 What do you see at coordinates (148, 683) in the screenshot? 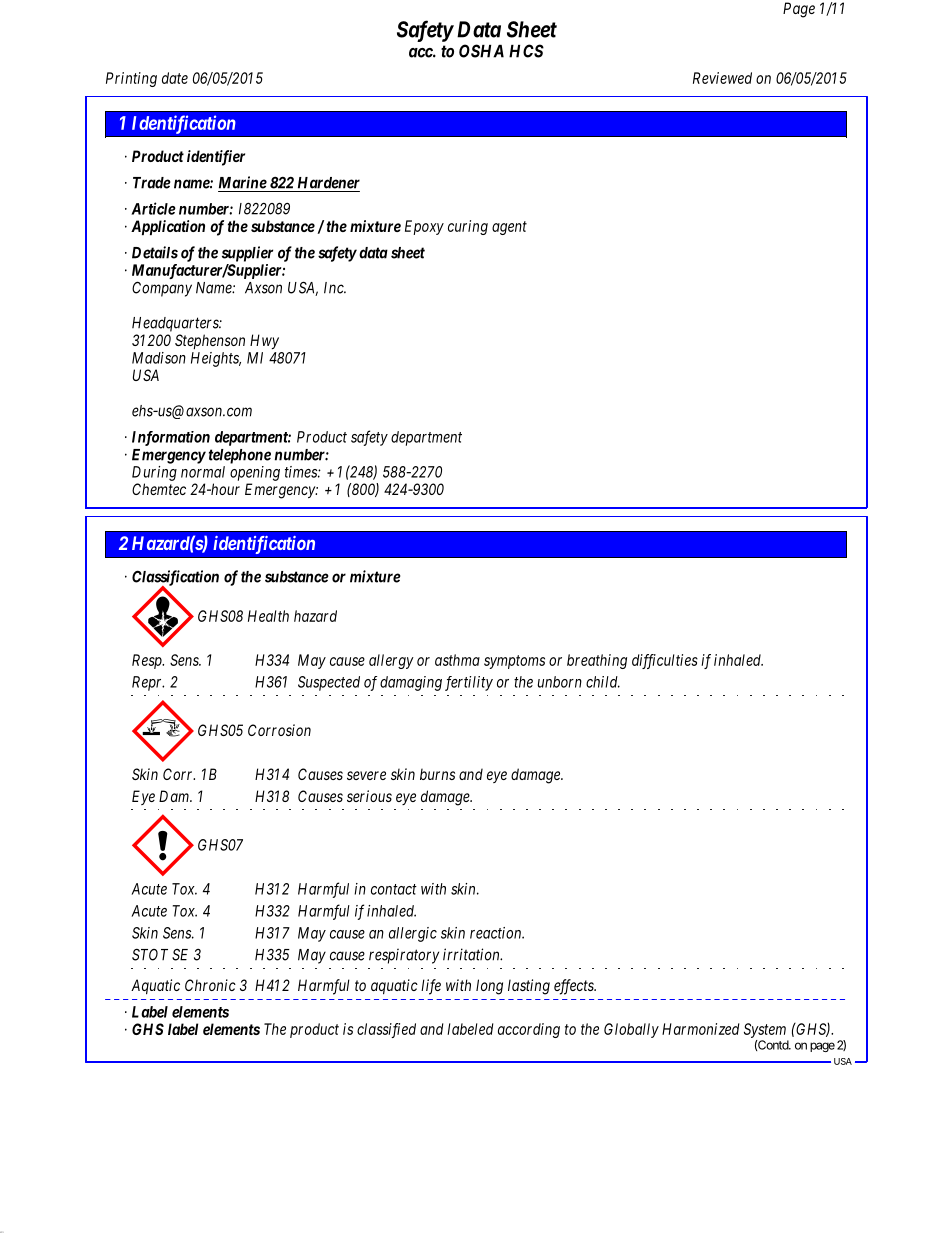
I see `Repr` at bounding box center [148, 683].
